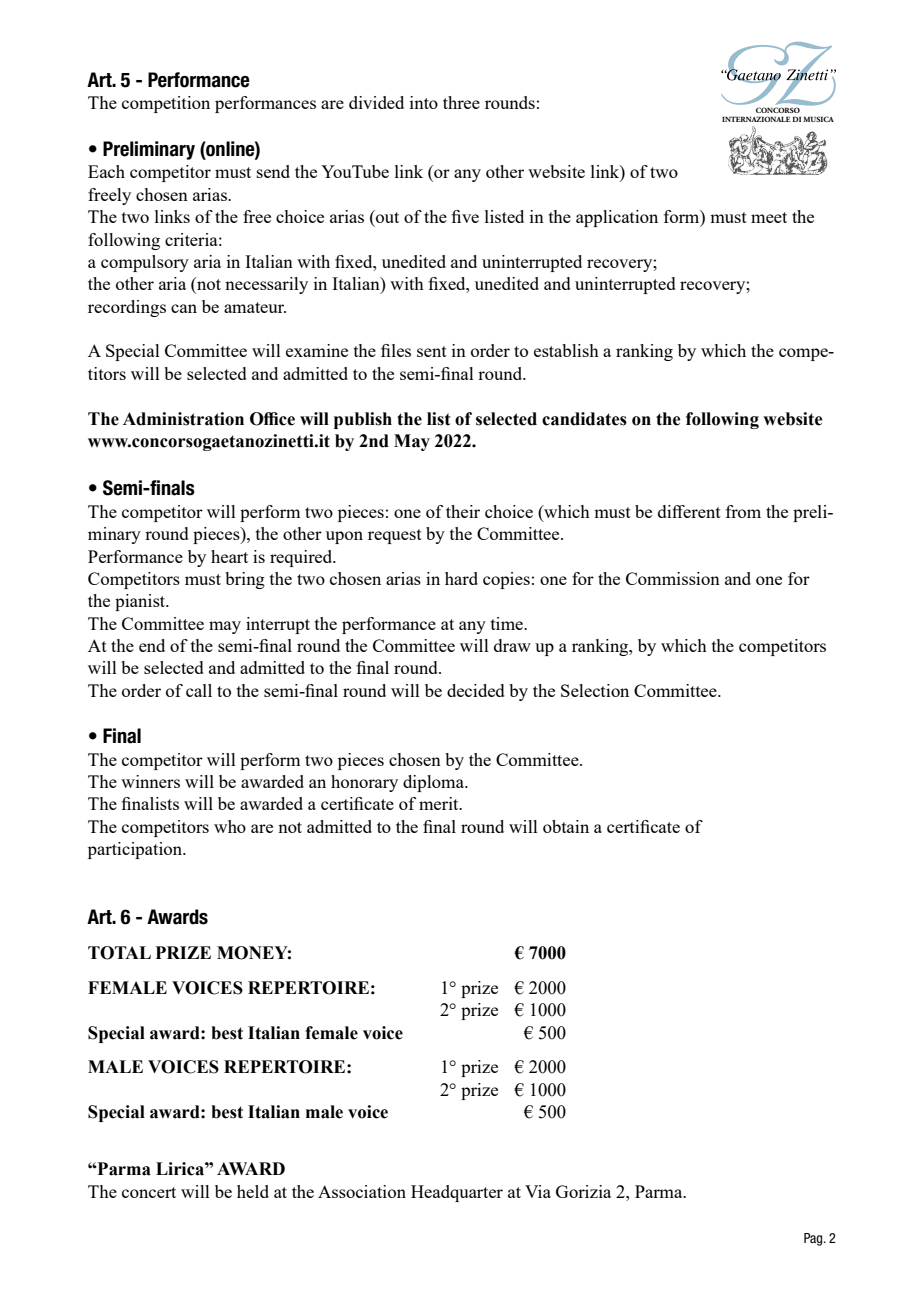 Image resolution: width=924 pixels, height=1308 pixels. Describe the element at coordinates (461, 102) in the screenshot. I see `three` at that location.
